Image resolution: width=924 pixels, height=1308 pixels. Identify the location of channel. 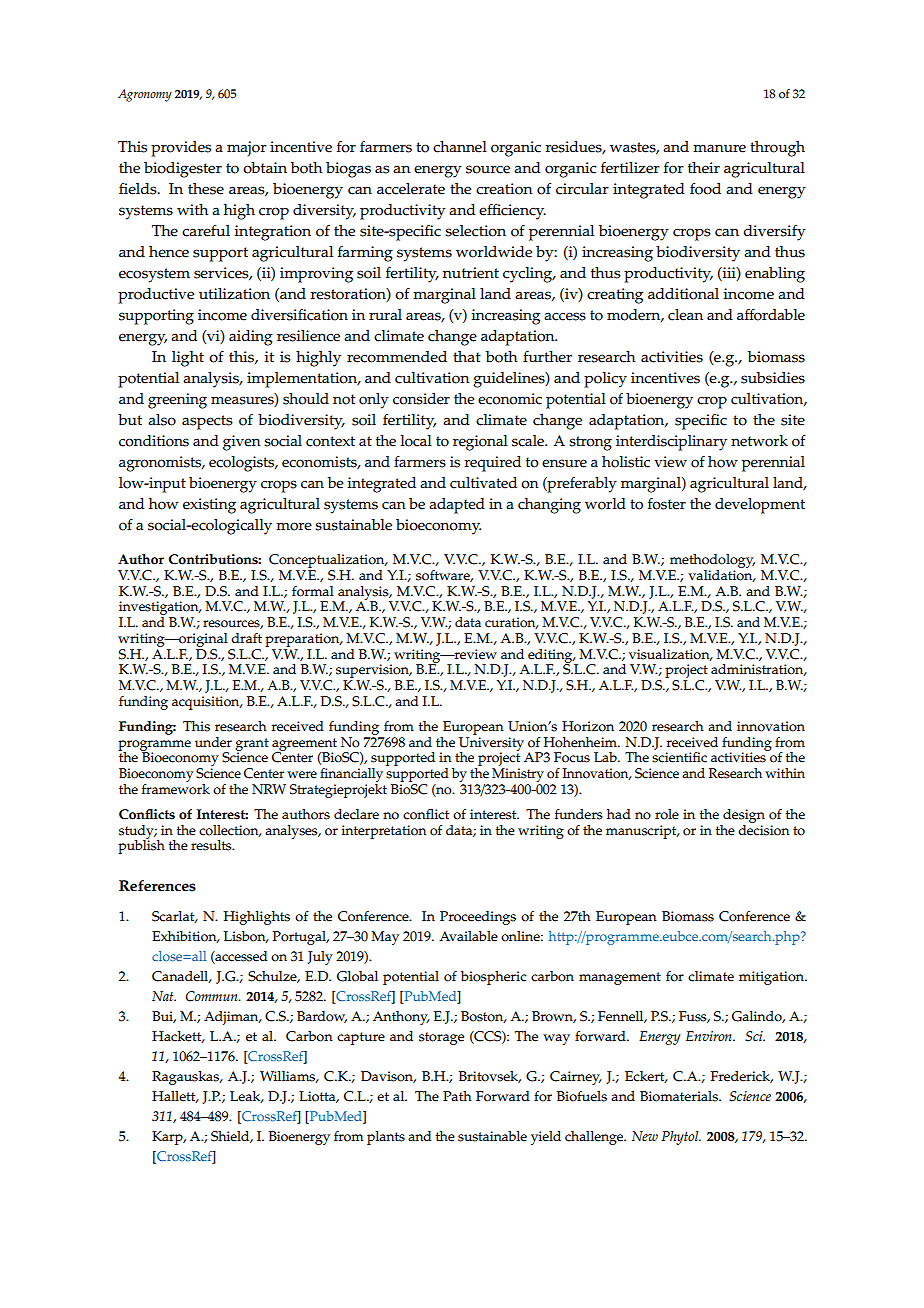
(460, 147).
